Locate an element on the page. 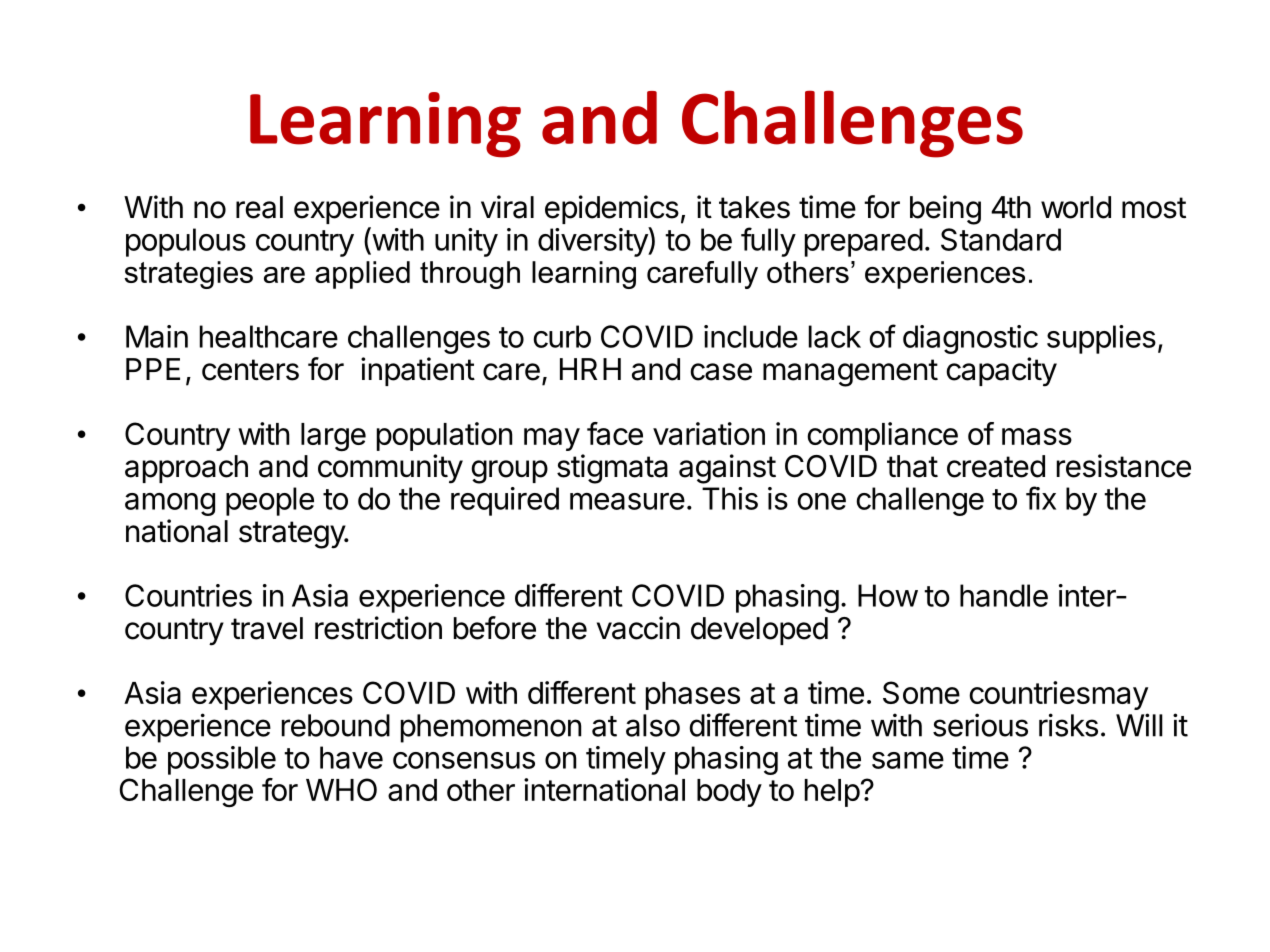 This page has height=952, width=1270. epidemics is located at coordinates (612, 209).
